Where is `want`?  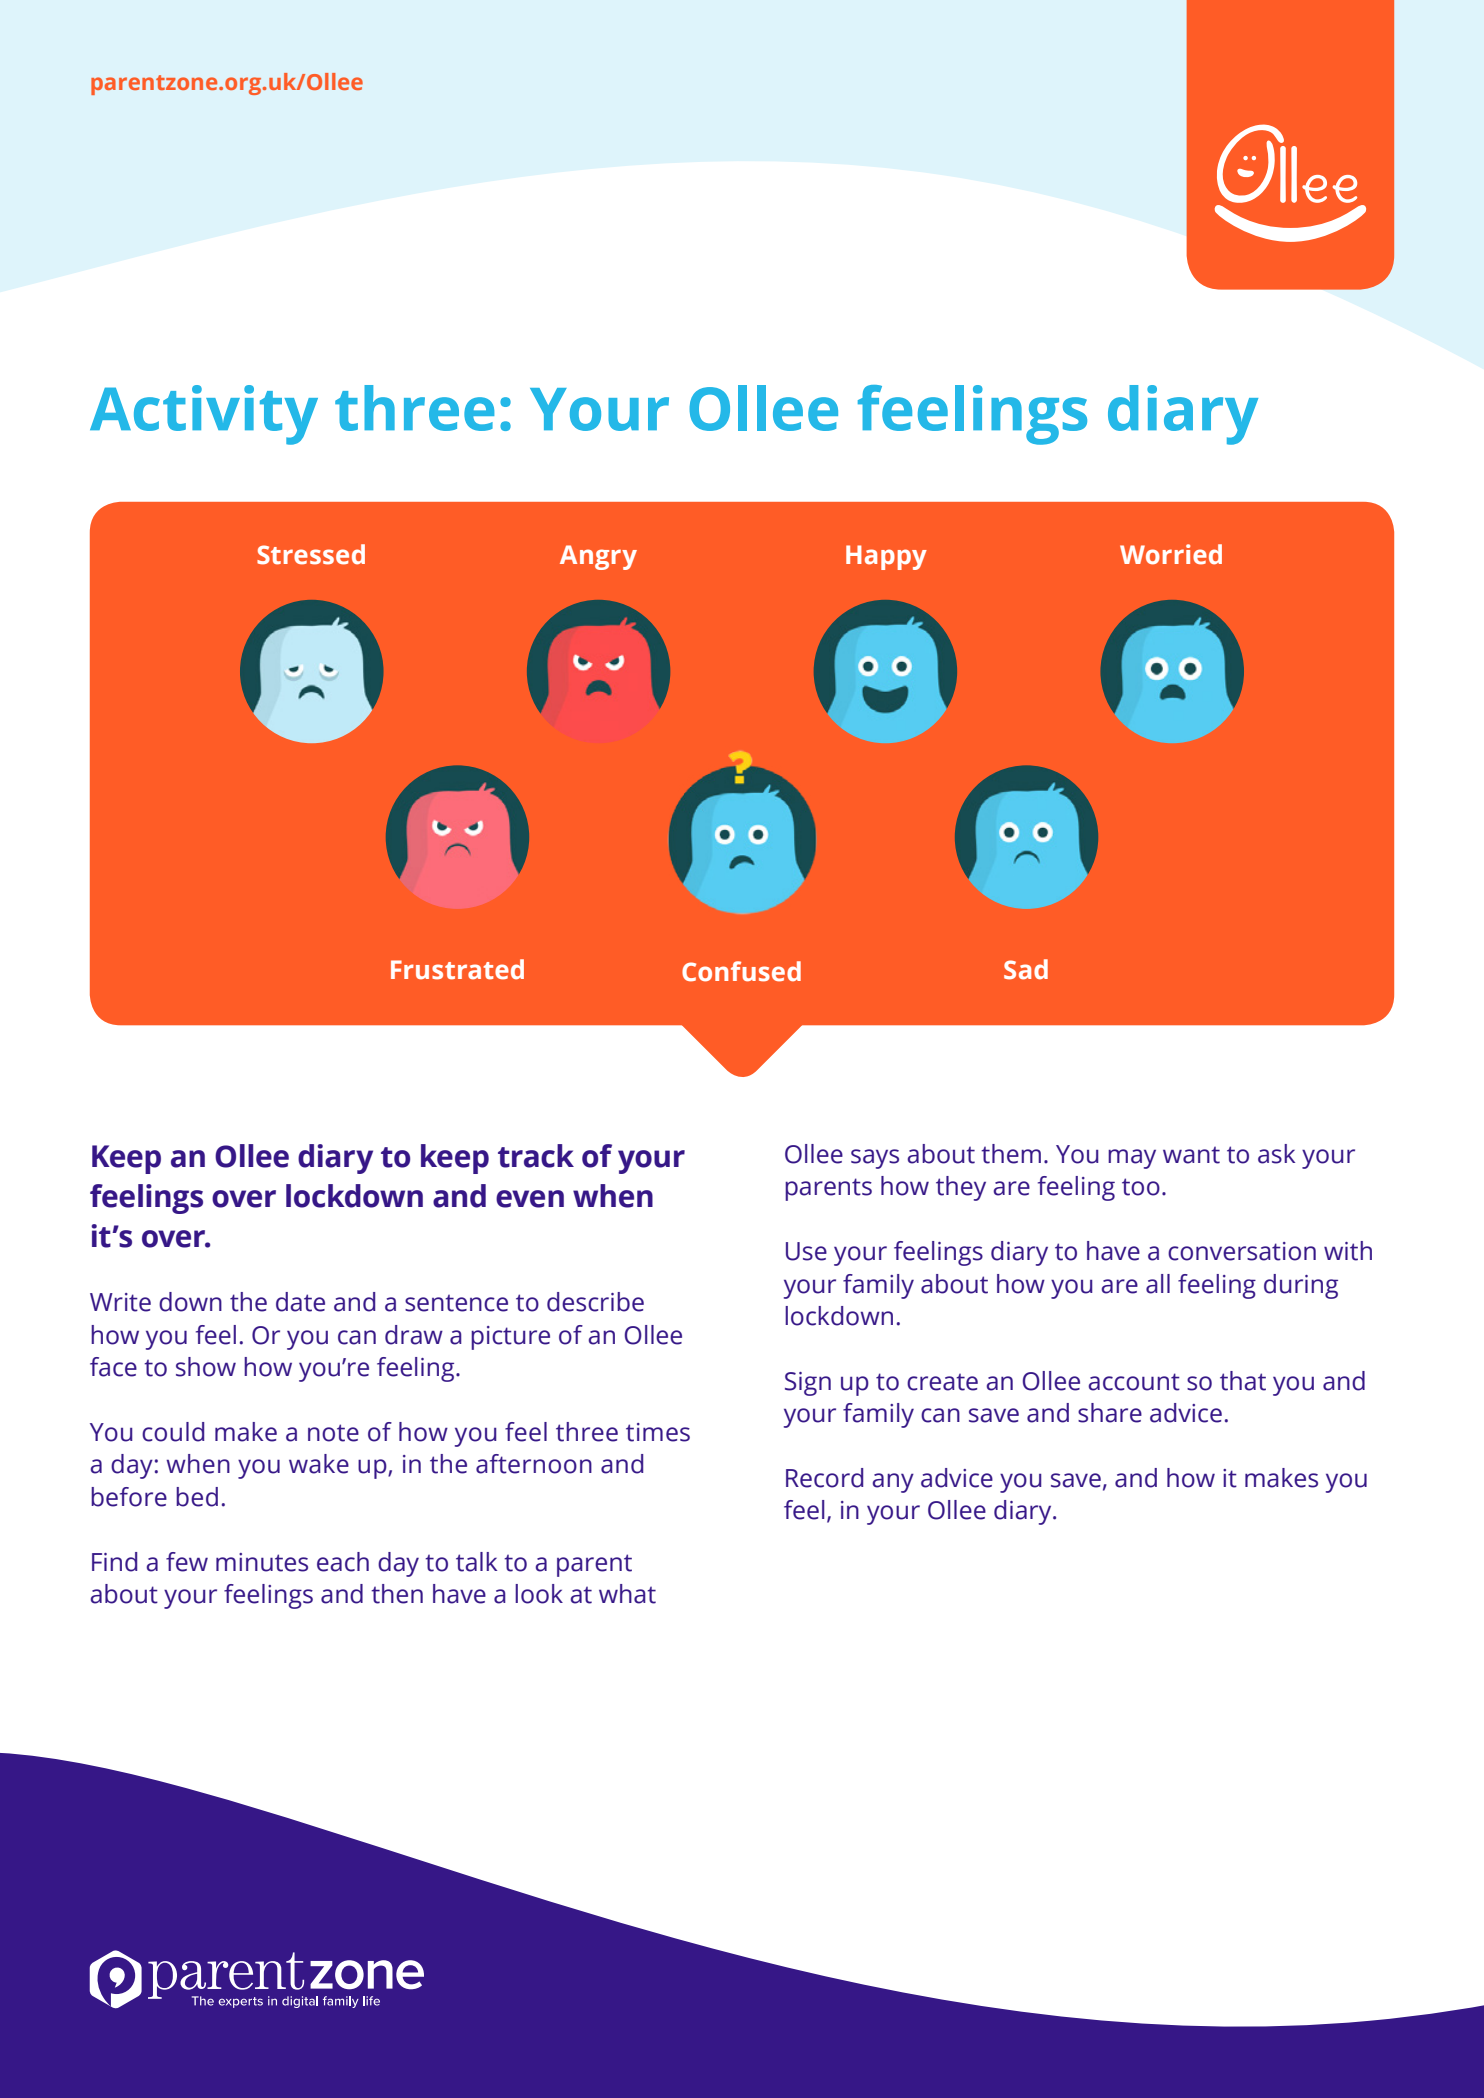 want is located at coordinates (1191, 1155).
